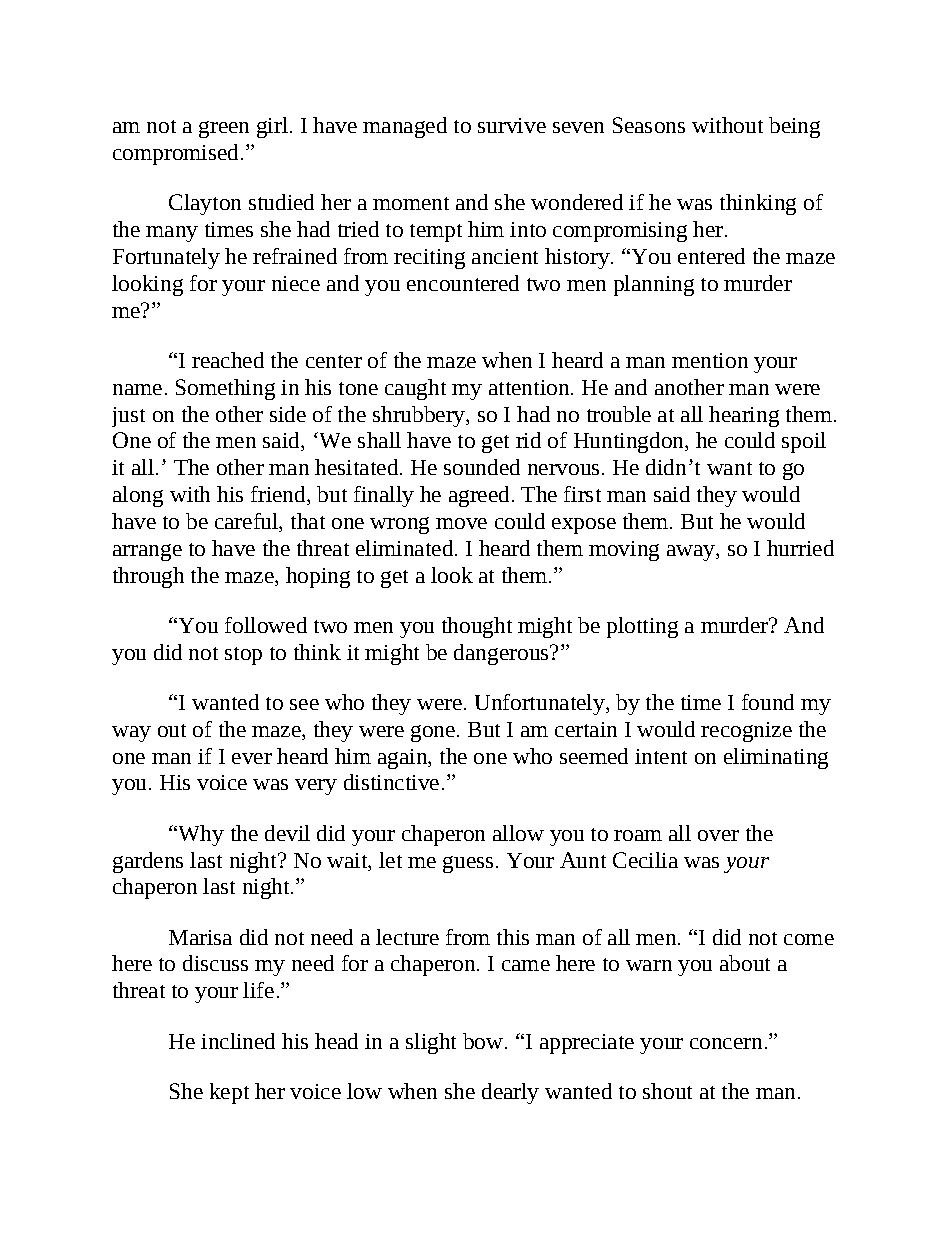  What do you see at coordinates (266, 625) in the document?
I see `followed` at bounding box center [266, 625].
